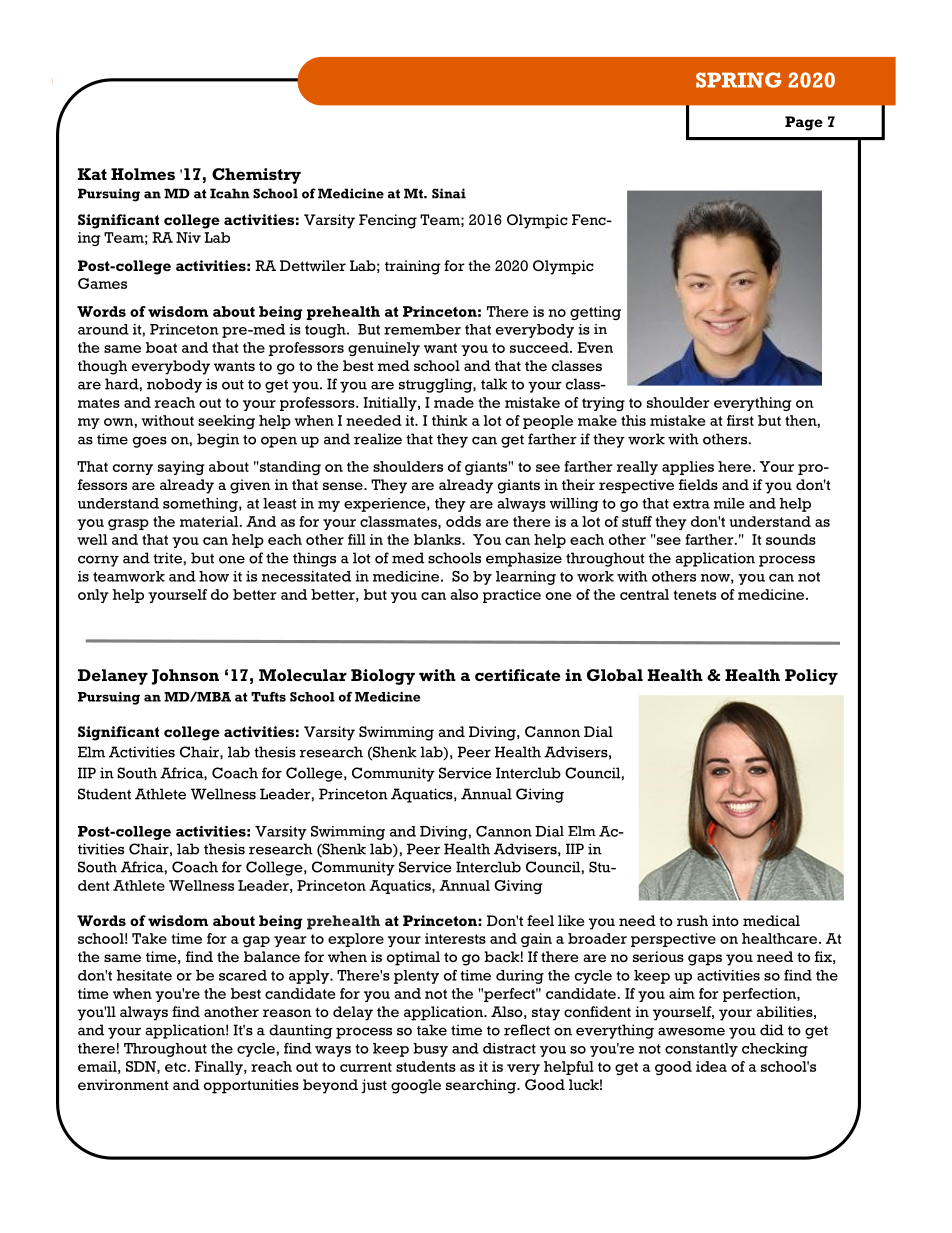  Describe the element at coordinates (739, 80) in the image. I see `SPRING` at that location.
